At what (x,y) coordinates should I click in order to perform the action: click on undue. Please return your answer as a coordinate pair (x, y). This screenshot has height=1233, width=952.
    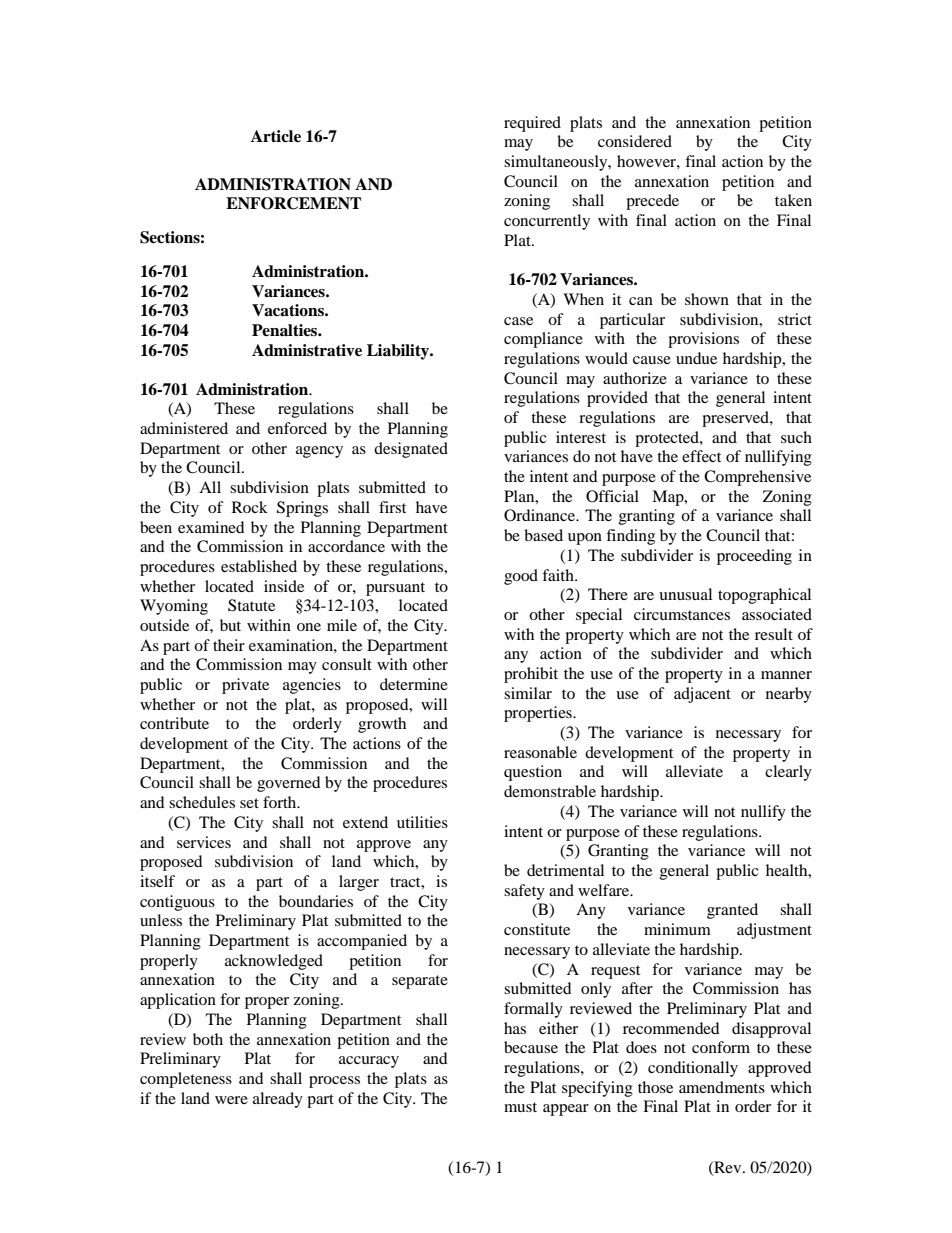
    Looking at the image, I should click on (696, 358).
